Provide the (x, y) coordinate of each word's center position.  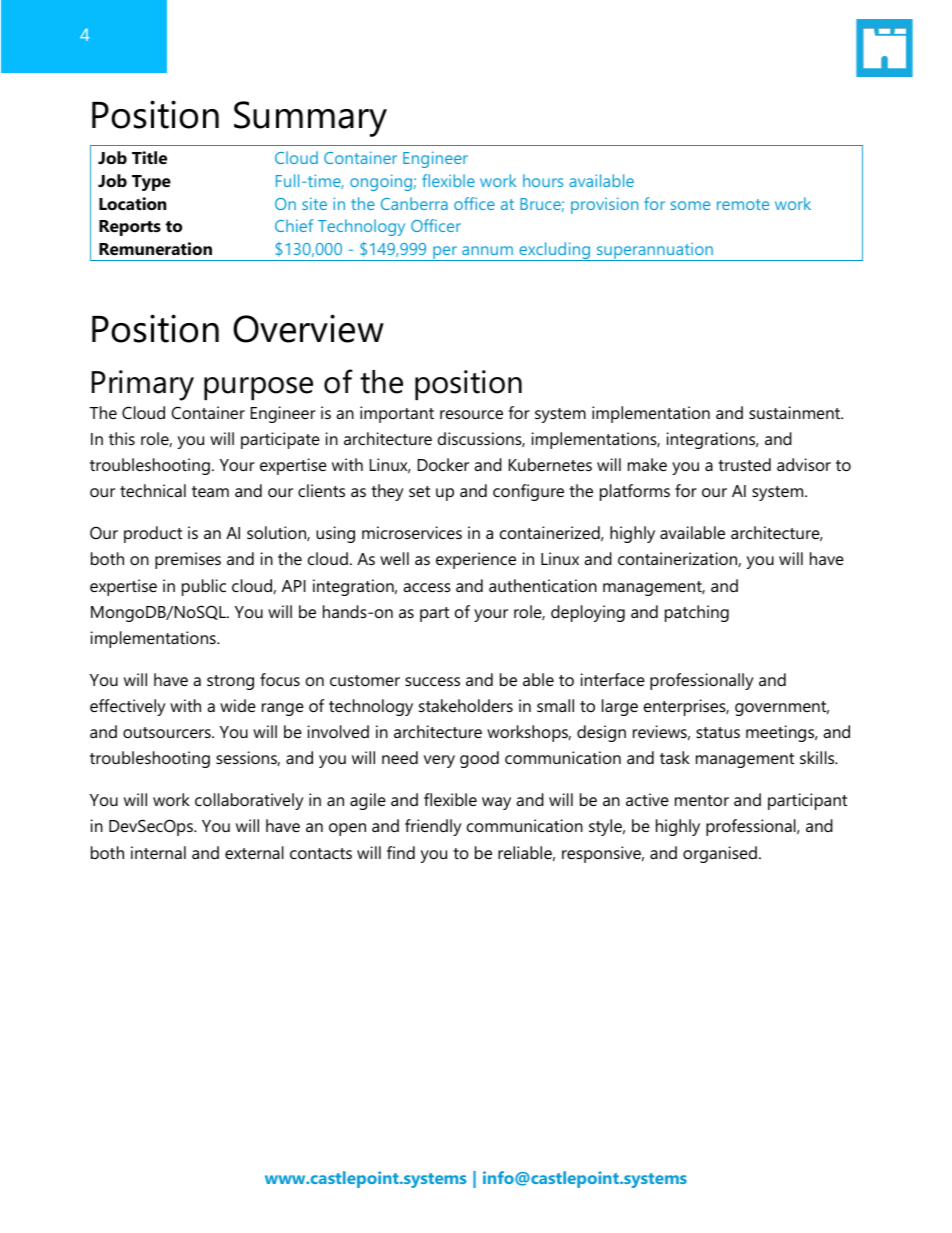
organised (720, 854)
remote (743, 204)
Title (149, 157)
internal (158, 852)
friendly (433, 827)
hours (543, 180)
